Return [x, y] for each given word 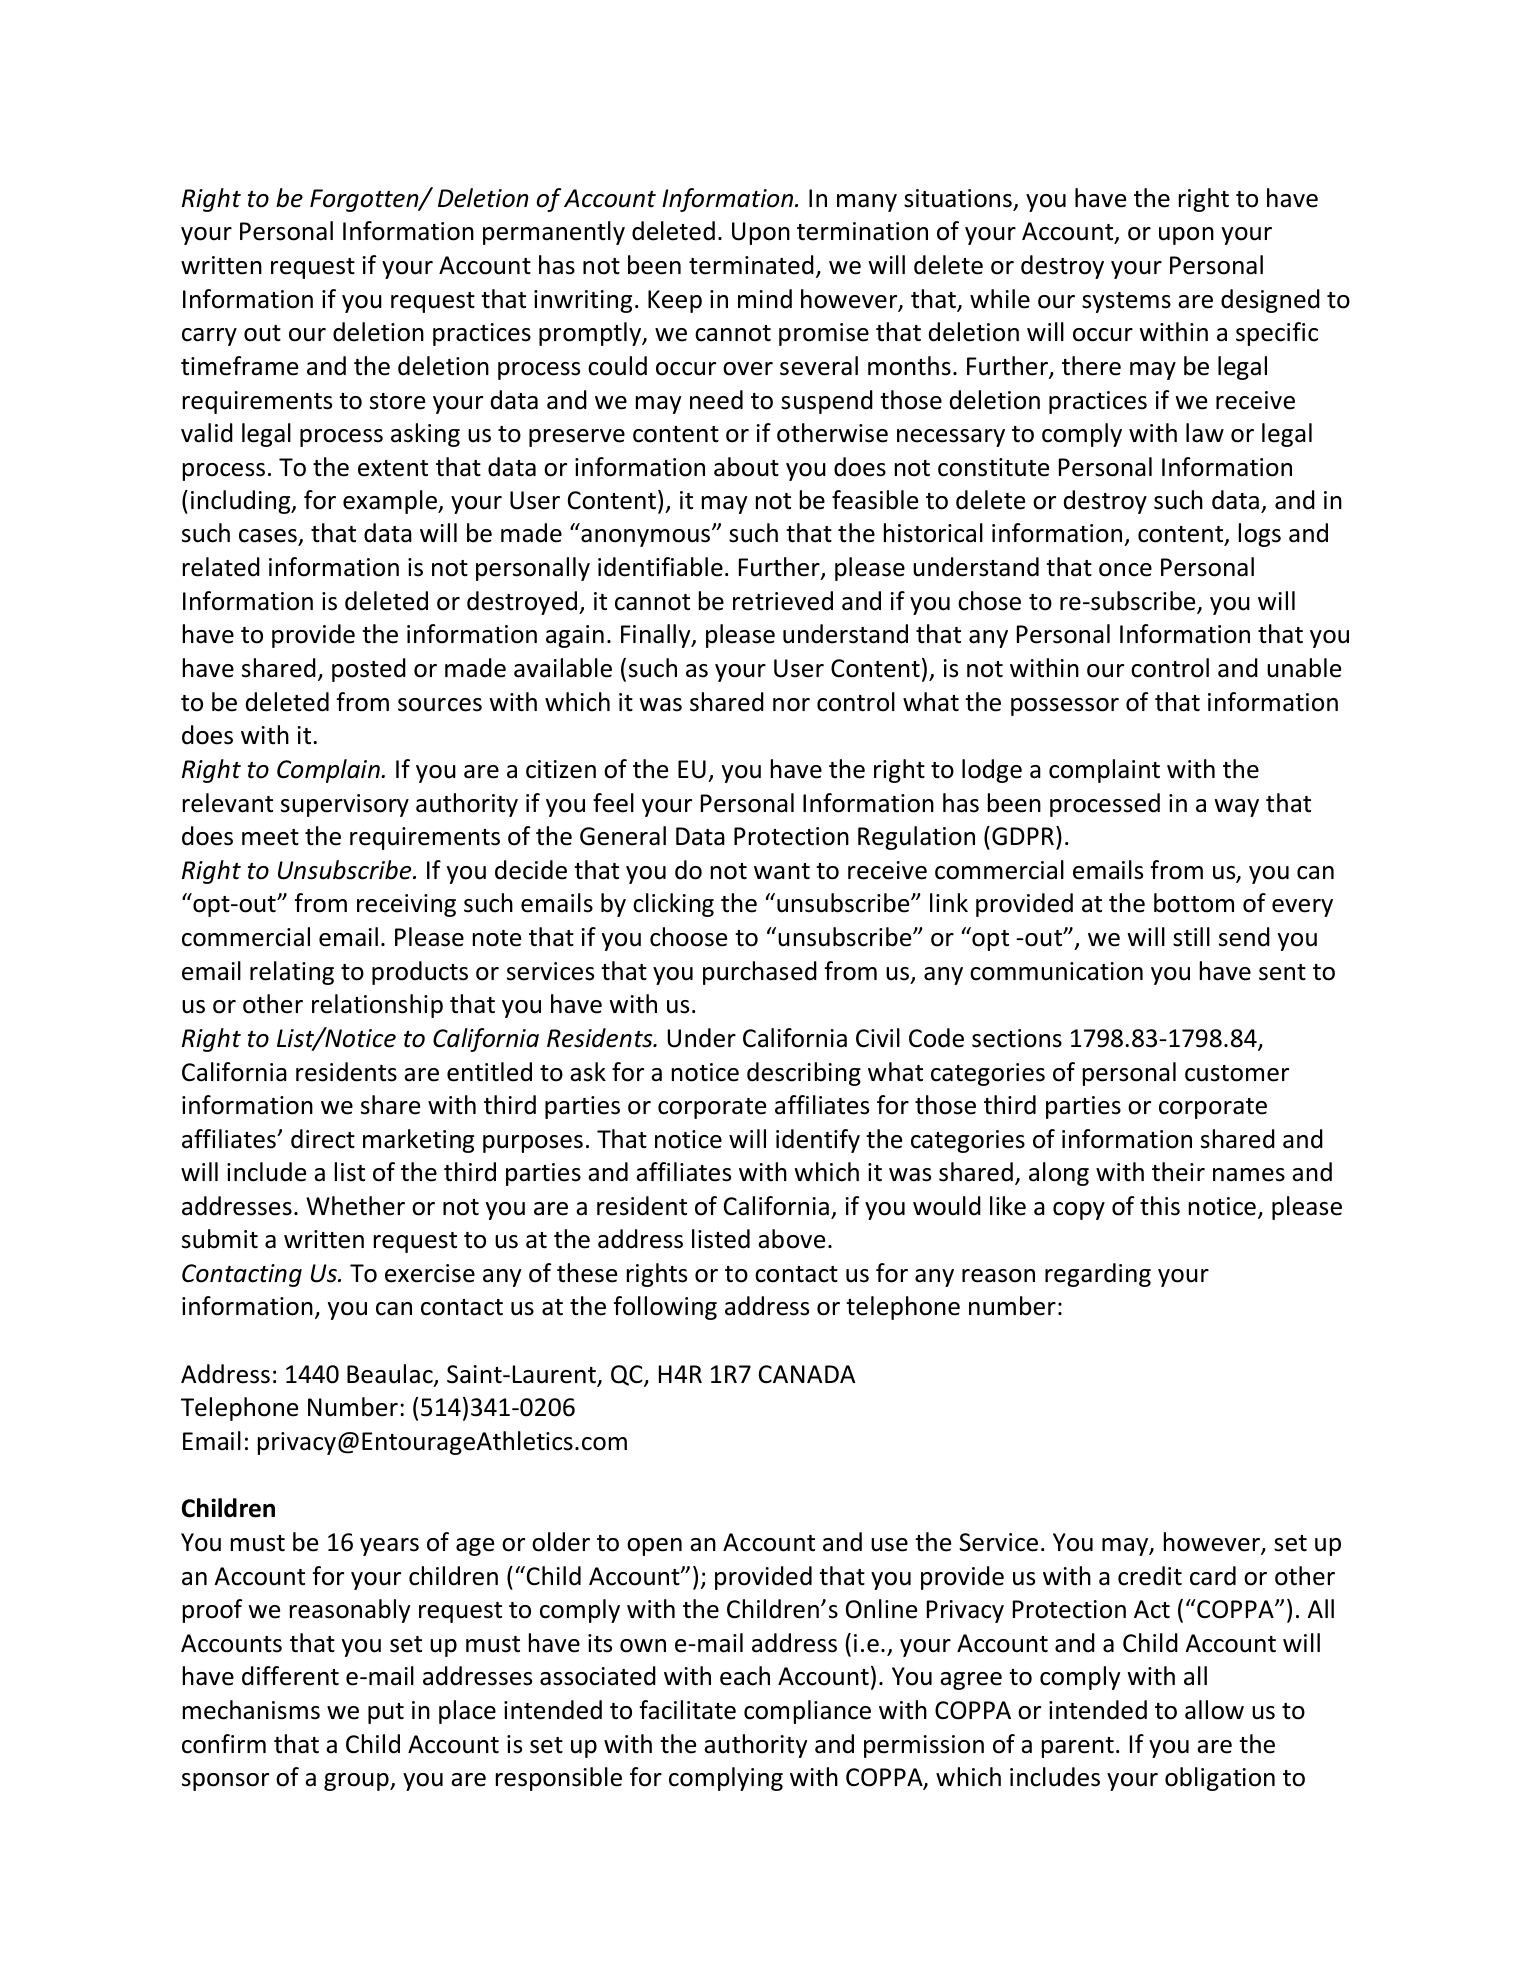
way [1236, 808]
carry [209, 337]
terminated [751, 265]
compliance [807, 1712]
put [386, 1713]
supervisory [345, 805]
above [791, 1239]
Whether [355, 1206]
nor [791, 705]
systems [1126, 302]
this [1160, 1206]
